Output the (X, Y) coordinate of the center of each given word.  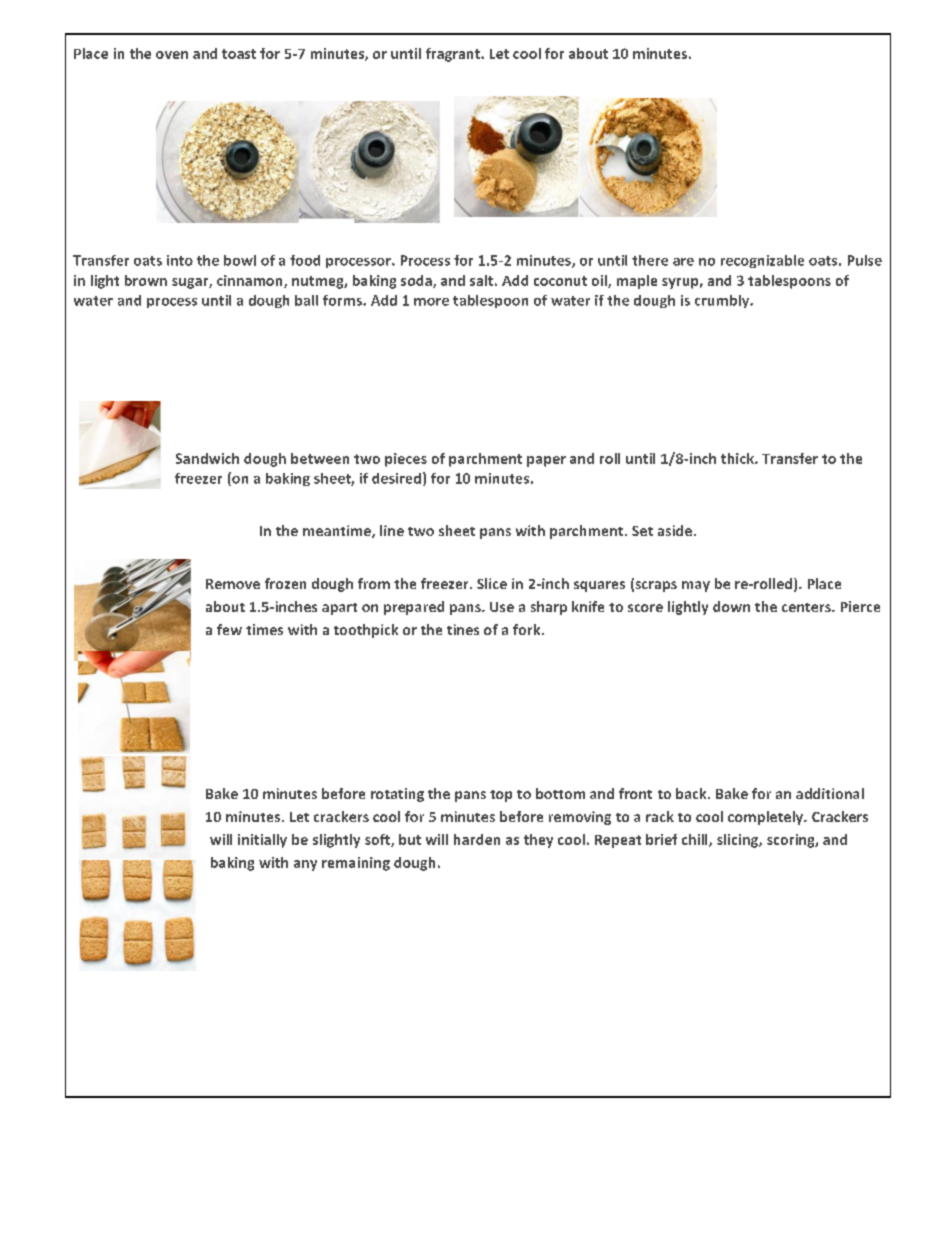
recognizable (762, 261)
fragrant (454, 55)
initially (262, 841)
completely (767, 818)
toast (239, 54)
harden (477, 839)
